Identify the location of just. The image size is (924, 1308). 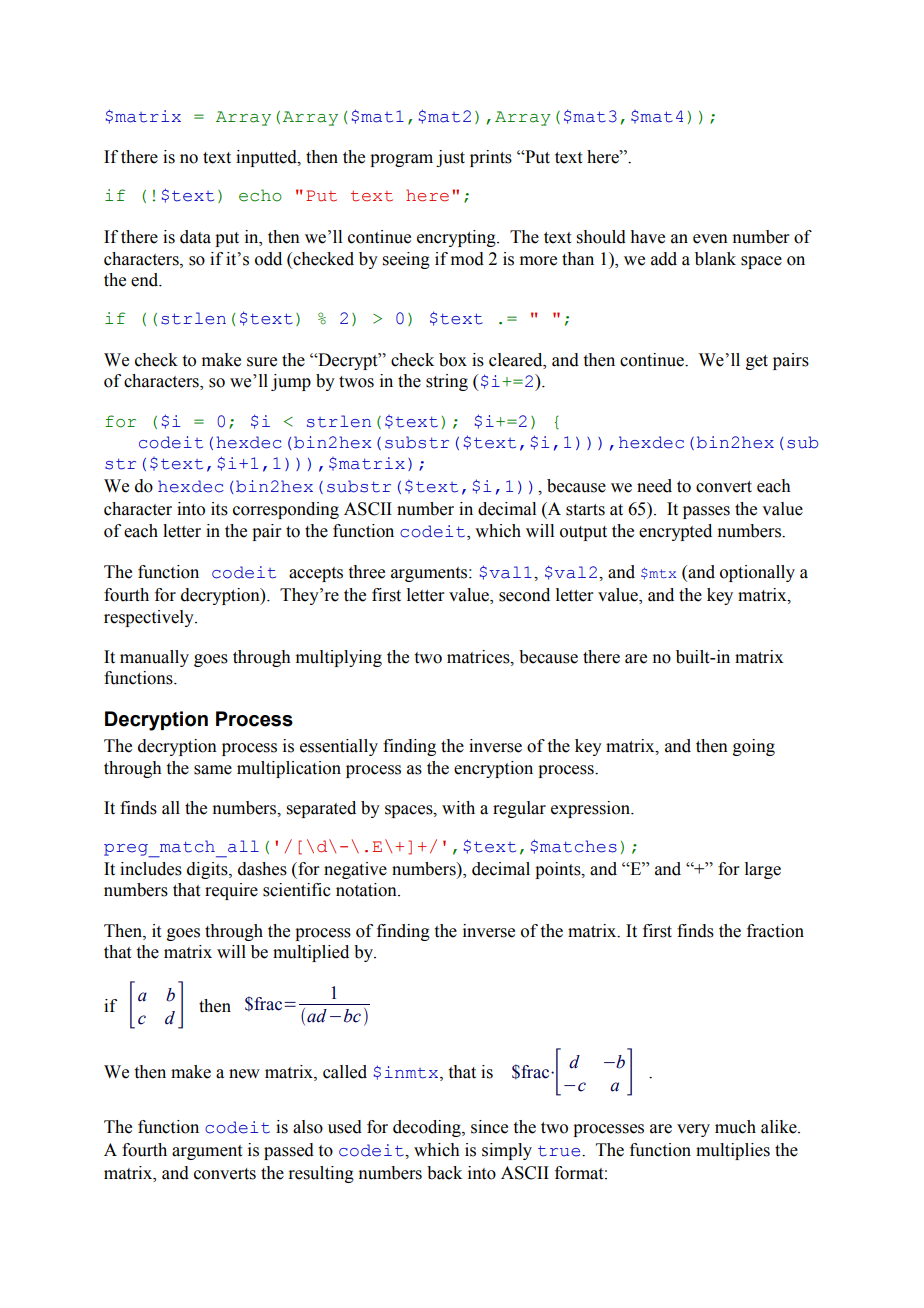
(450, 158).
